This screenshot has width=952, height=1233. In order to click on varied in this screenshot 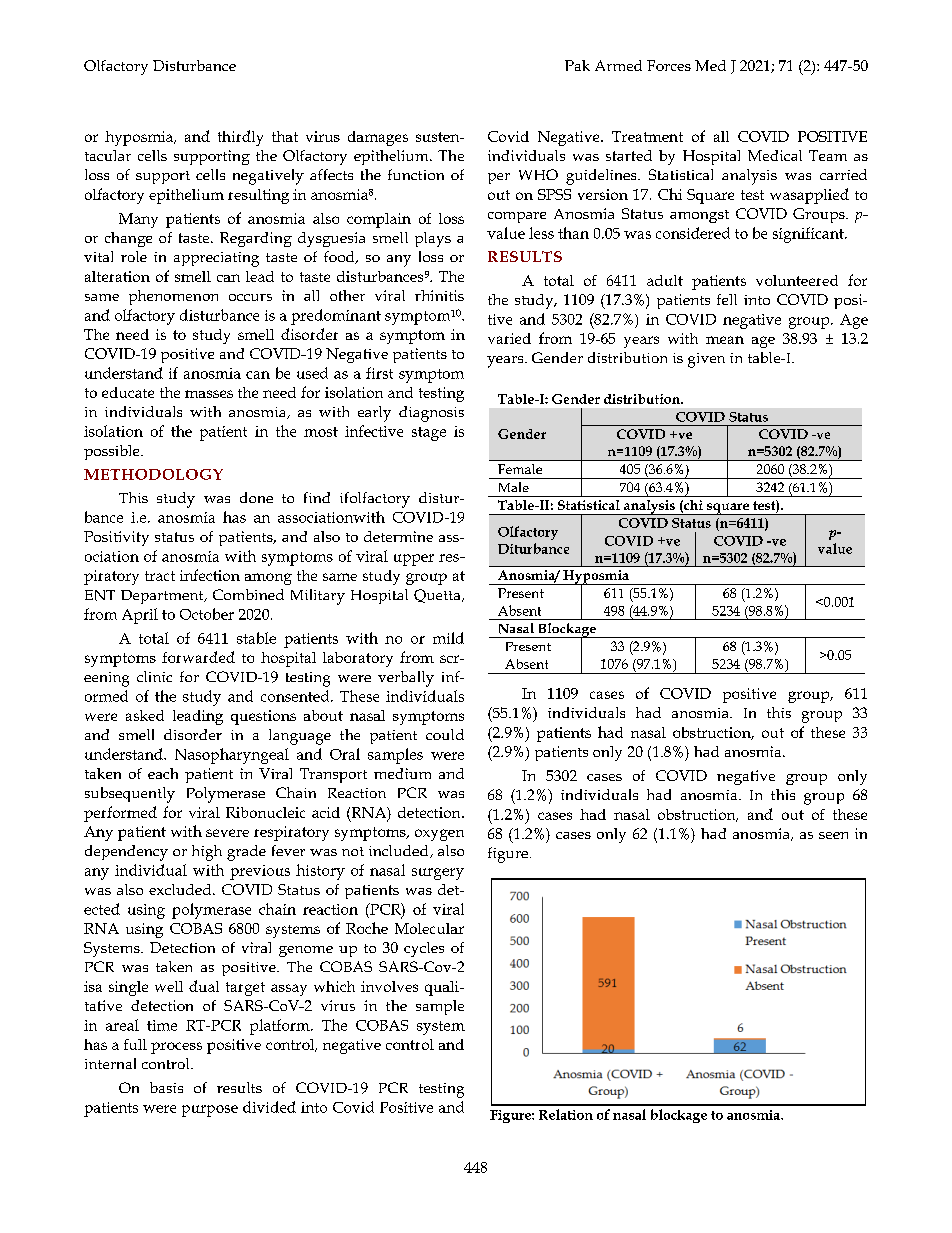, I will do `click(509, 338)`.
